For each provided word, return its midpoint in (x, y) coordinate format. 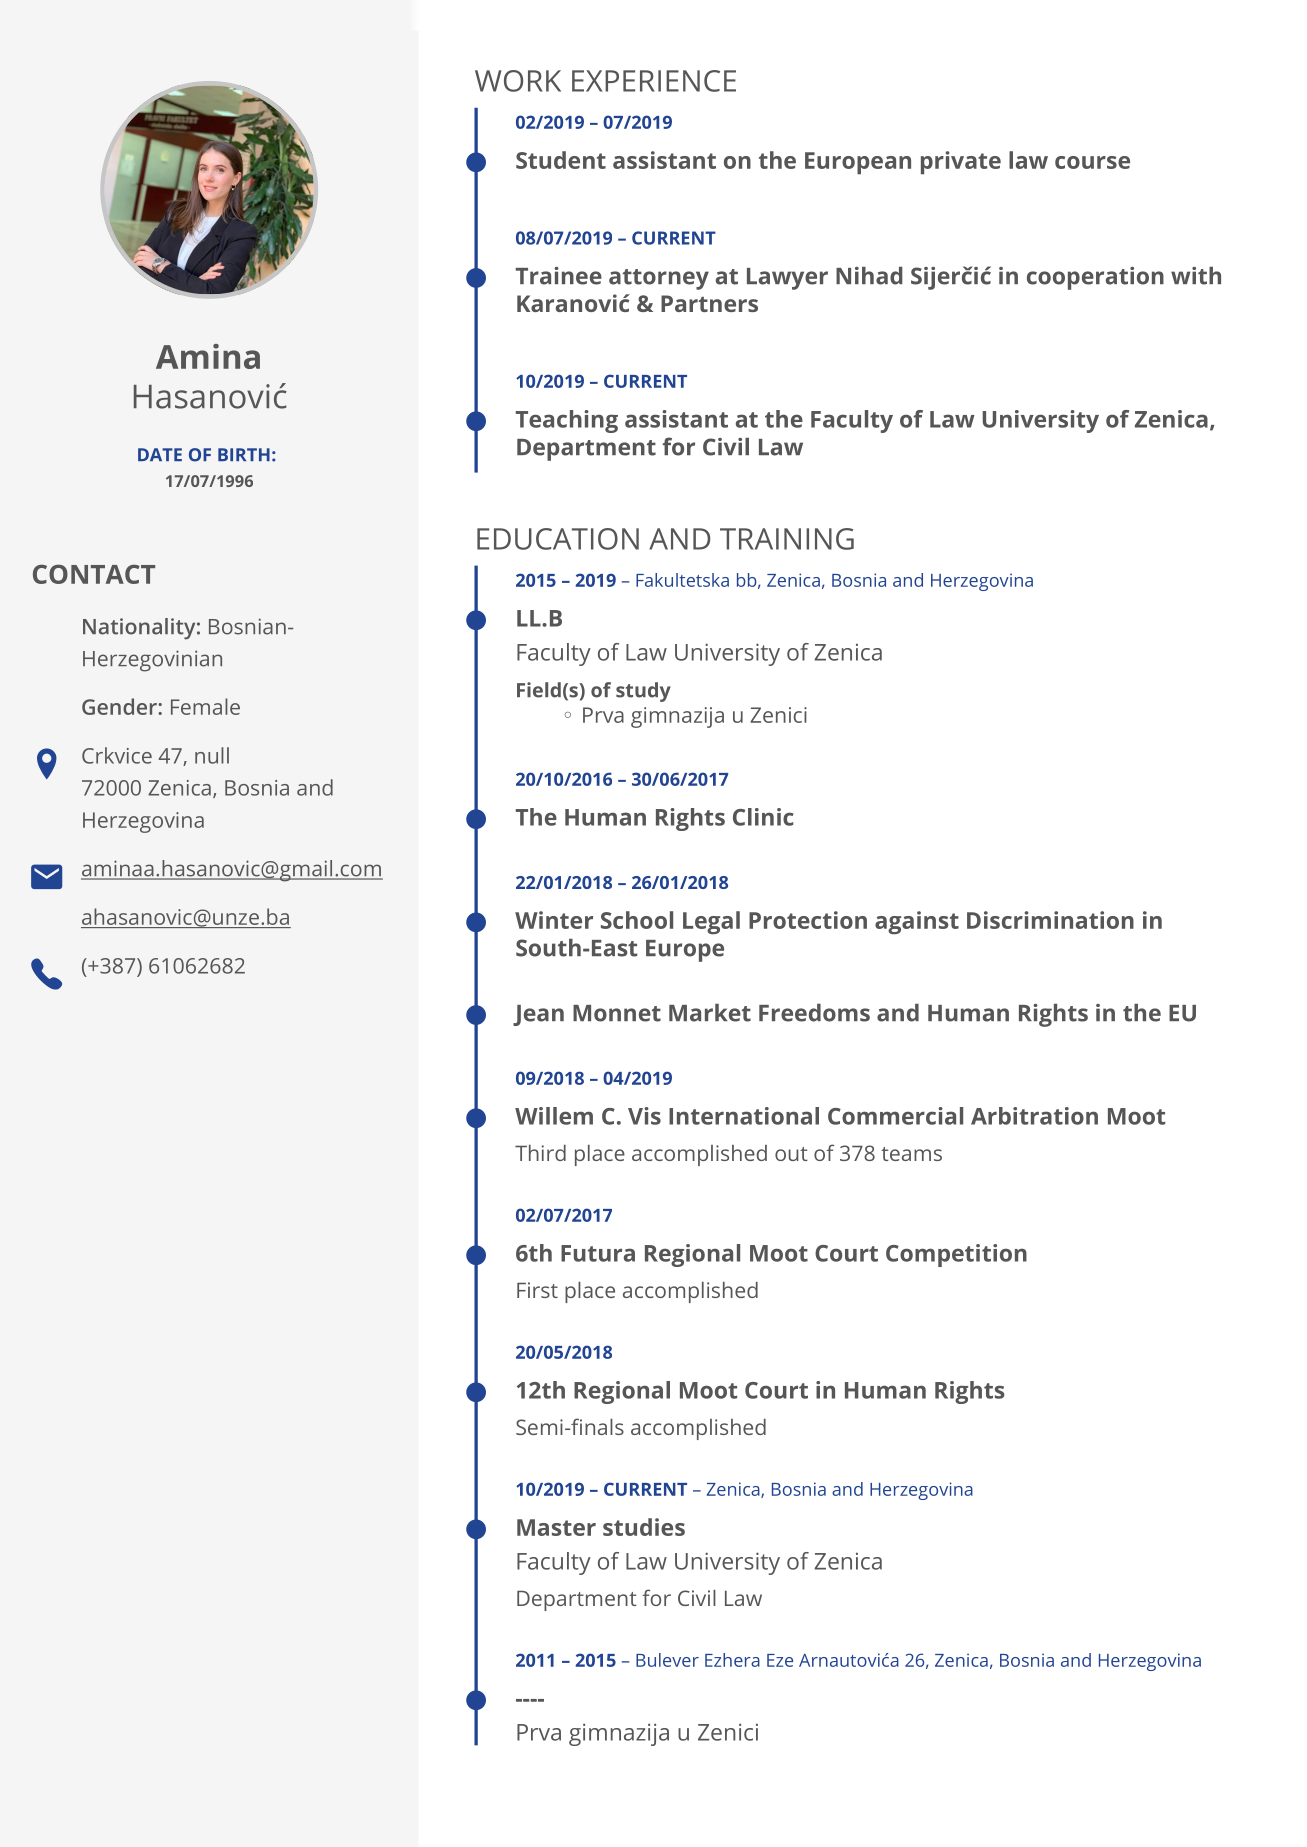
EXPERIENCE (654, 81)
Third (540, 1153)
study (643, 692)
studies (644, 1527)
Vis (644, 1116)
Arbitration (1034, 1116)
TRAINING (787, 539)
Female (205, 706)
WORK (518, 81)
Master (556, 1527)
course (1092, 162)
